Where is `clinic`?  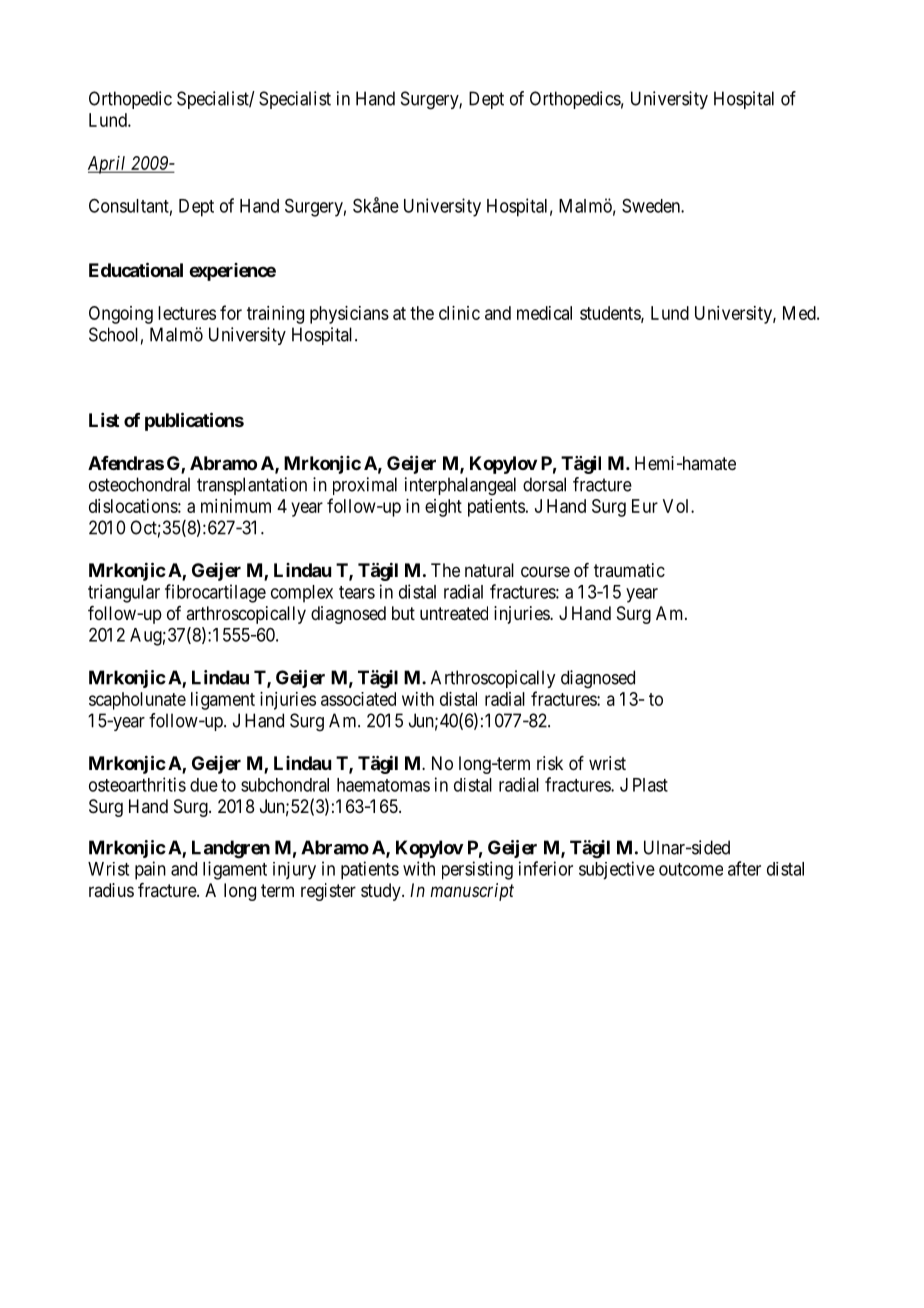 clinic is located at coordinates (459, 313).
